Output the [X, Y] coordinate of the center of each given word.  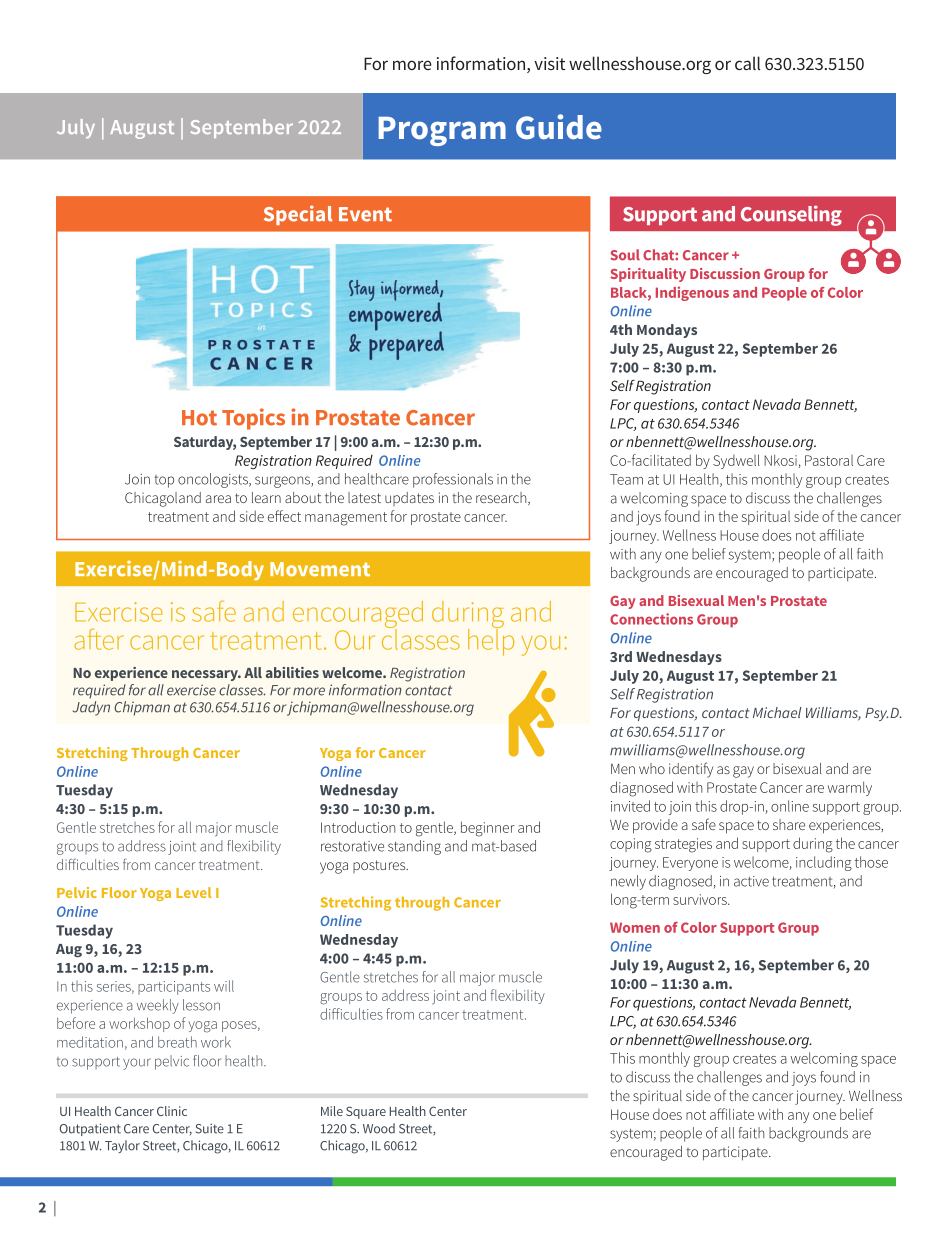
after [99, 639]
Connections [651, 619]
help [491, 641]
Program [442, 131]
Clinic [172, 1111]
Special [298, 215]
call [747, 63]
